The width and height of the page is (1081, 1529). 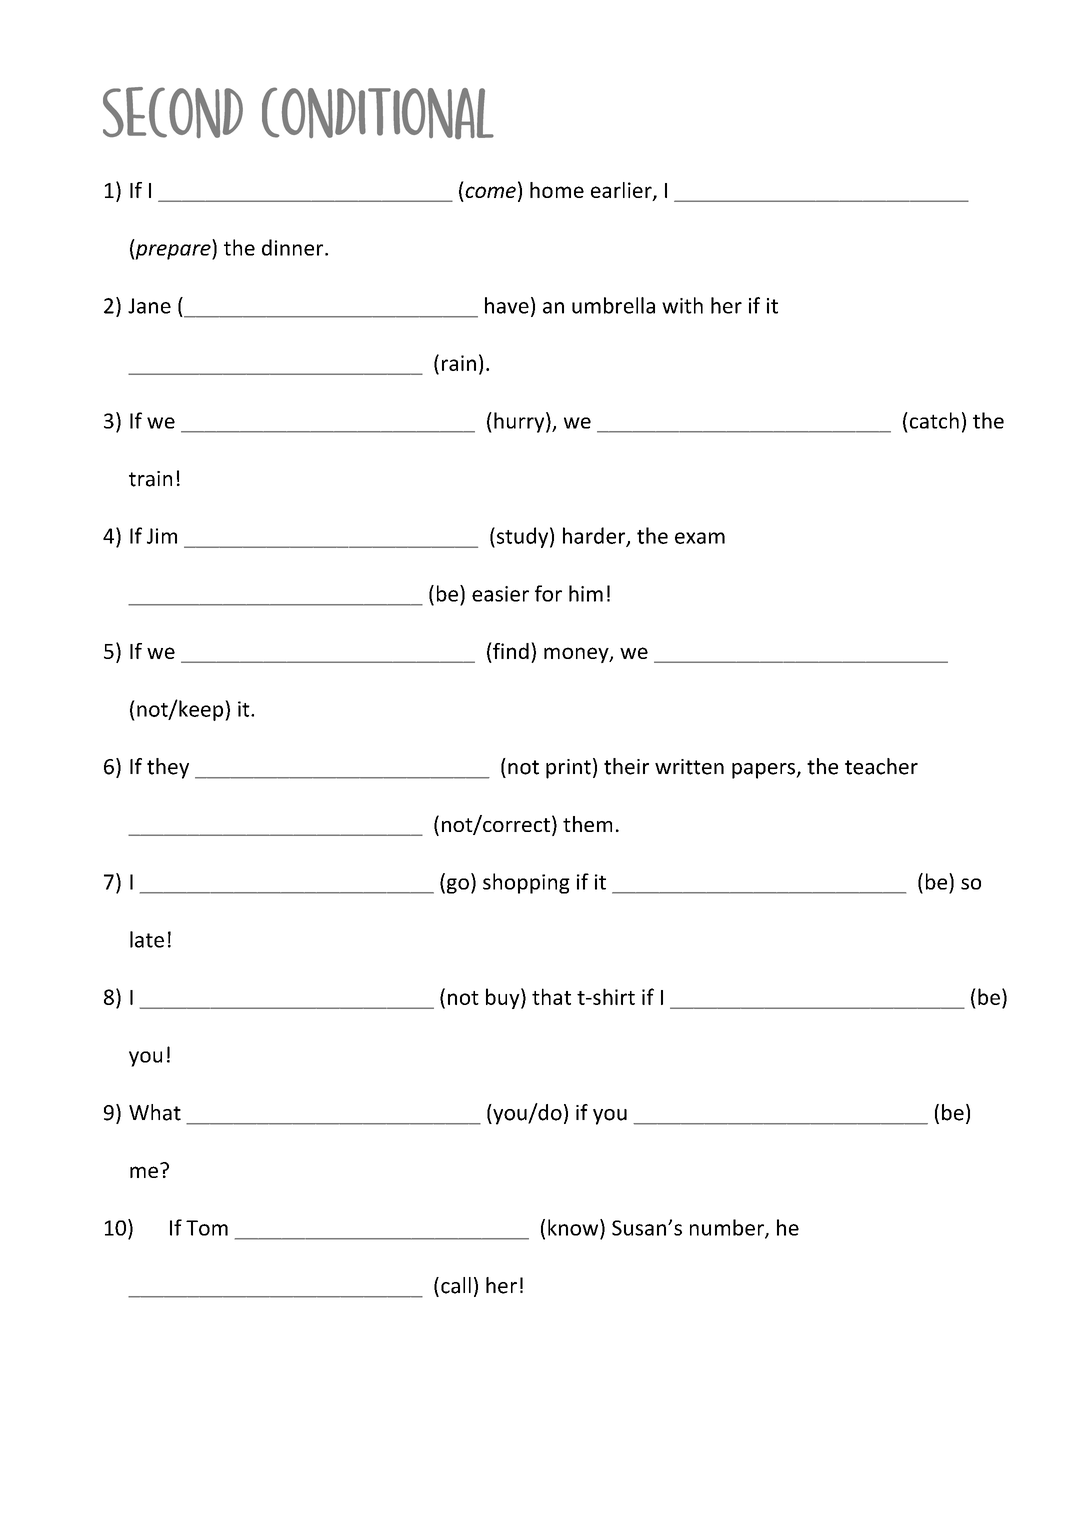 I want to click on late, so click(x=147, y=939).
